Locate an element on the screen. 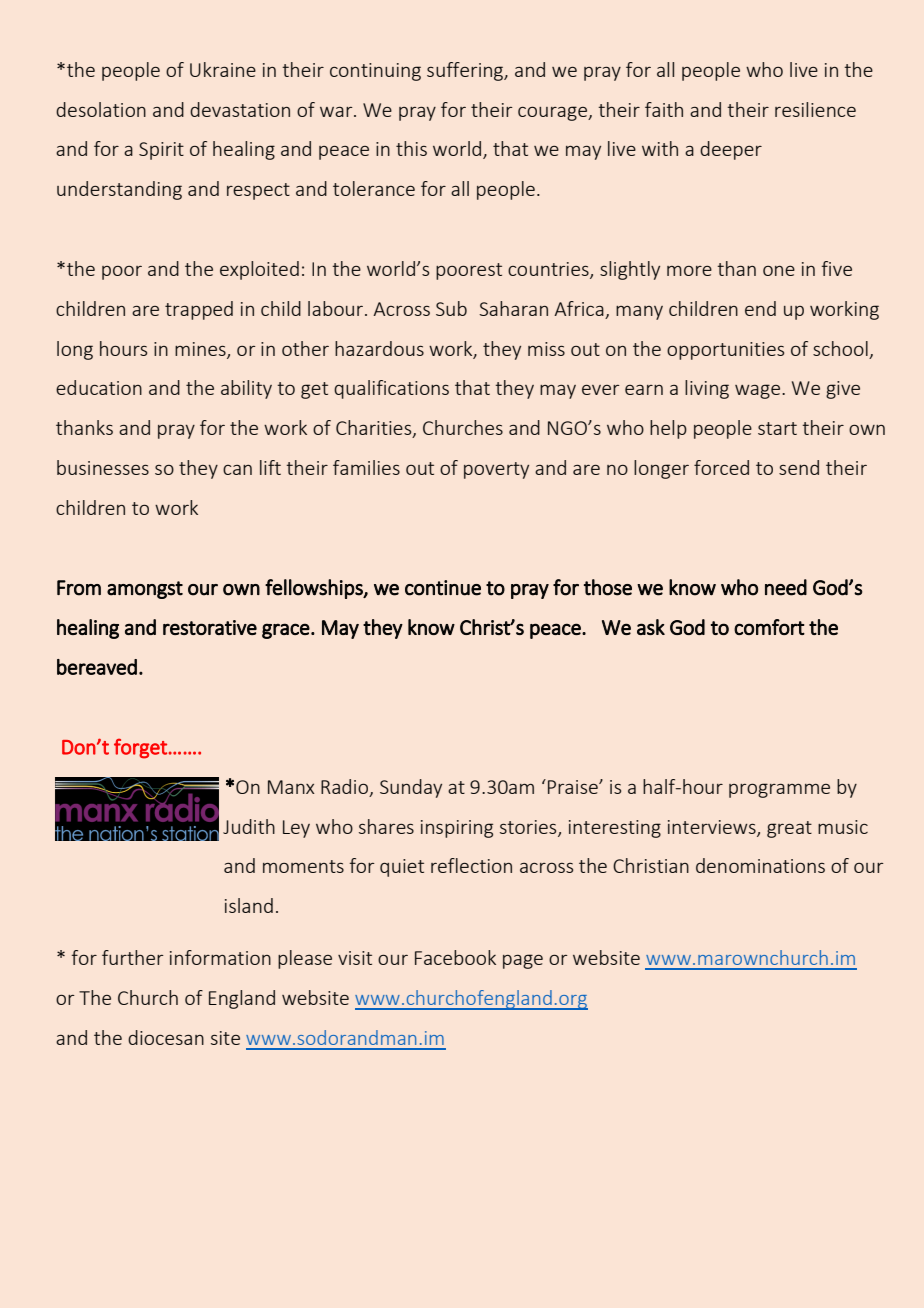  mines is located at coordinates (201, 350).
